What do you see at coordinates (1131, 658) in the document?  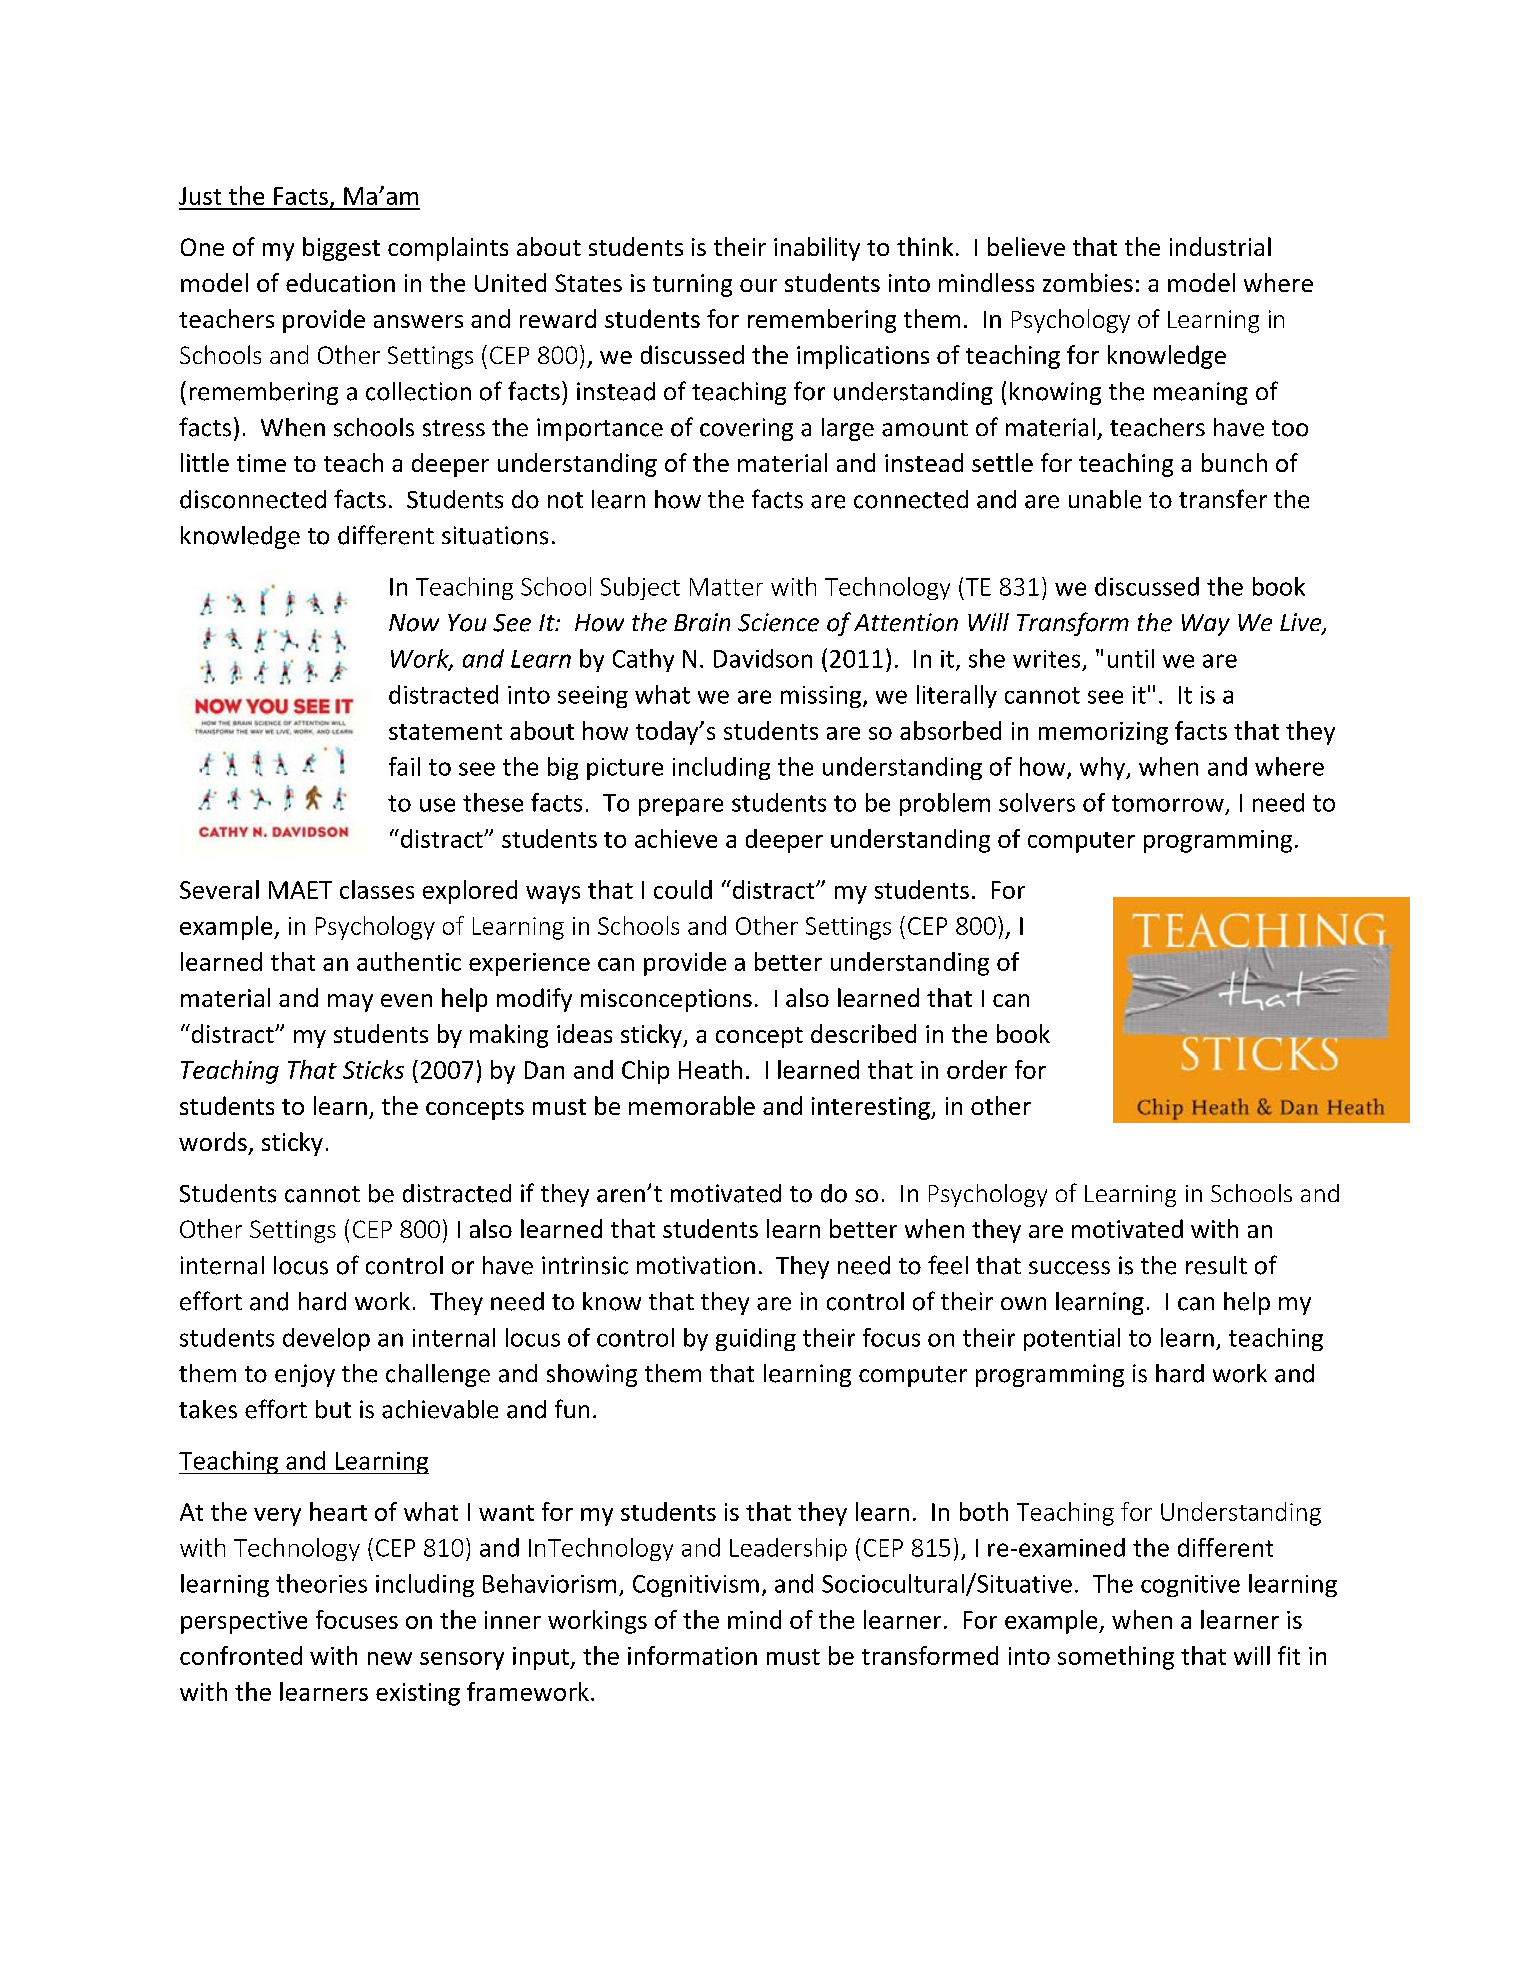 I see `until` at bounding box center [1131, 658].
